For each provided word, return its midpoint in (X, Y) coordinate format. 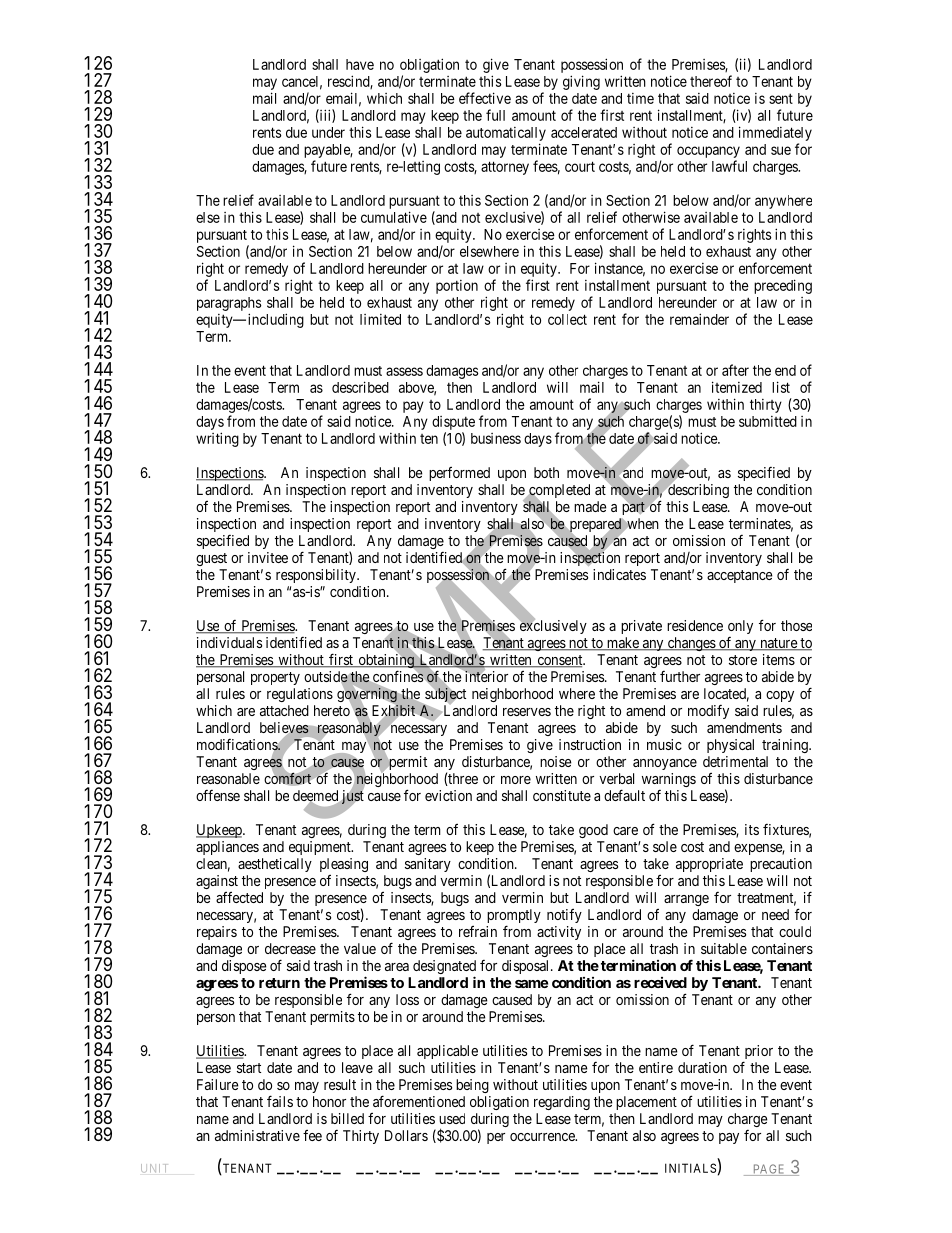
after (735, 370)
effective (485, 98)
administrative (257, 1135)
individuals (229, 642)
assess (404, 371)
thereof (711, 81)
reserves (527, 712)
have (360, 64)
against (217, 883)
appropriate (709, 865)
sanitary (428, 865)
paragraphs (229, 304)
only (740, 627)
